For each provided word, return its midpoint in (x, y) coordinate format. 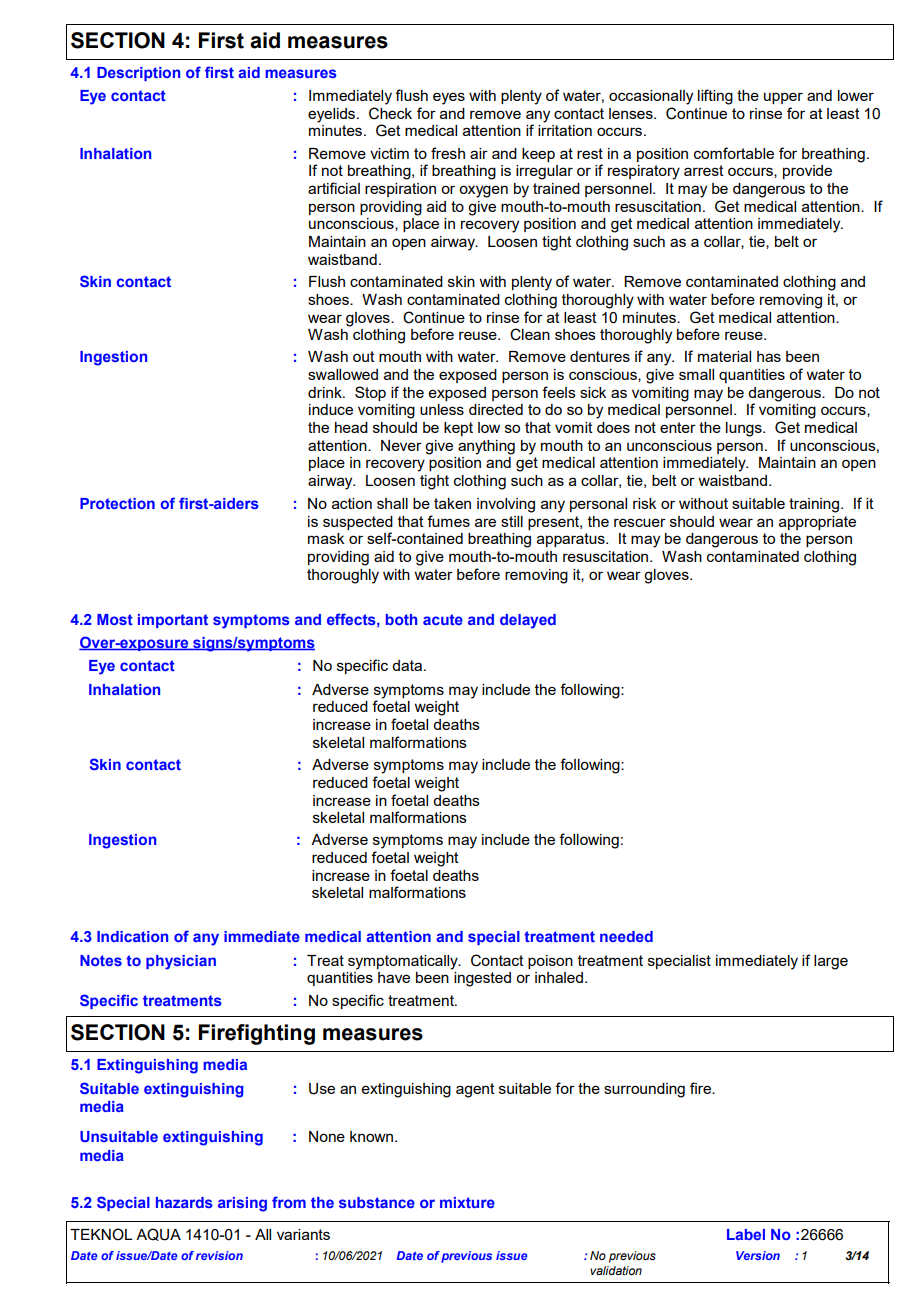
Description (138, 74)
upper (783, 98)
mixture (467, 1202)
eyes (449, 98)
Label (746, 1234)
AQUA (158, 1234)
